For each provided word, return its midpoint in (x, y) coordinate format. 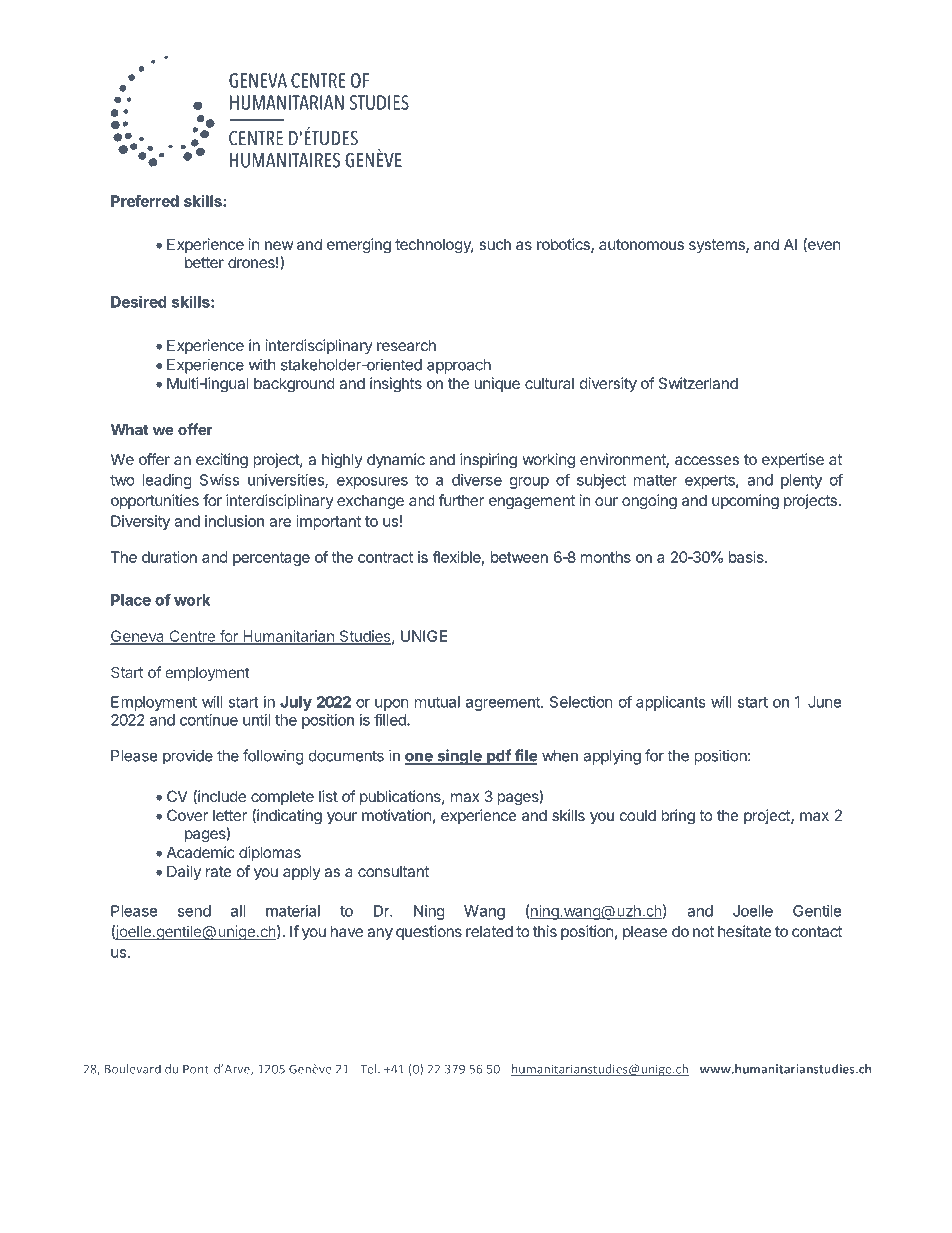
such (495, 244)
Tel (369, 1069)
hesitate (745, 931)
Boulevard (133, 1069)
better (204, 262)
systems (718, 246)
